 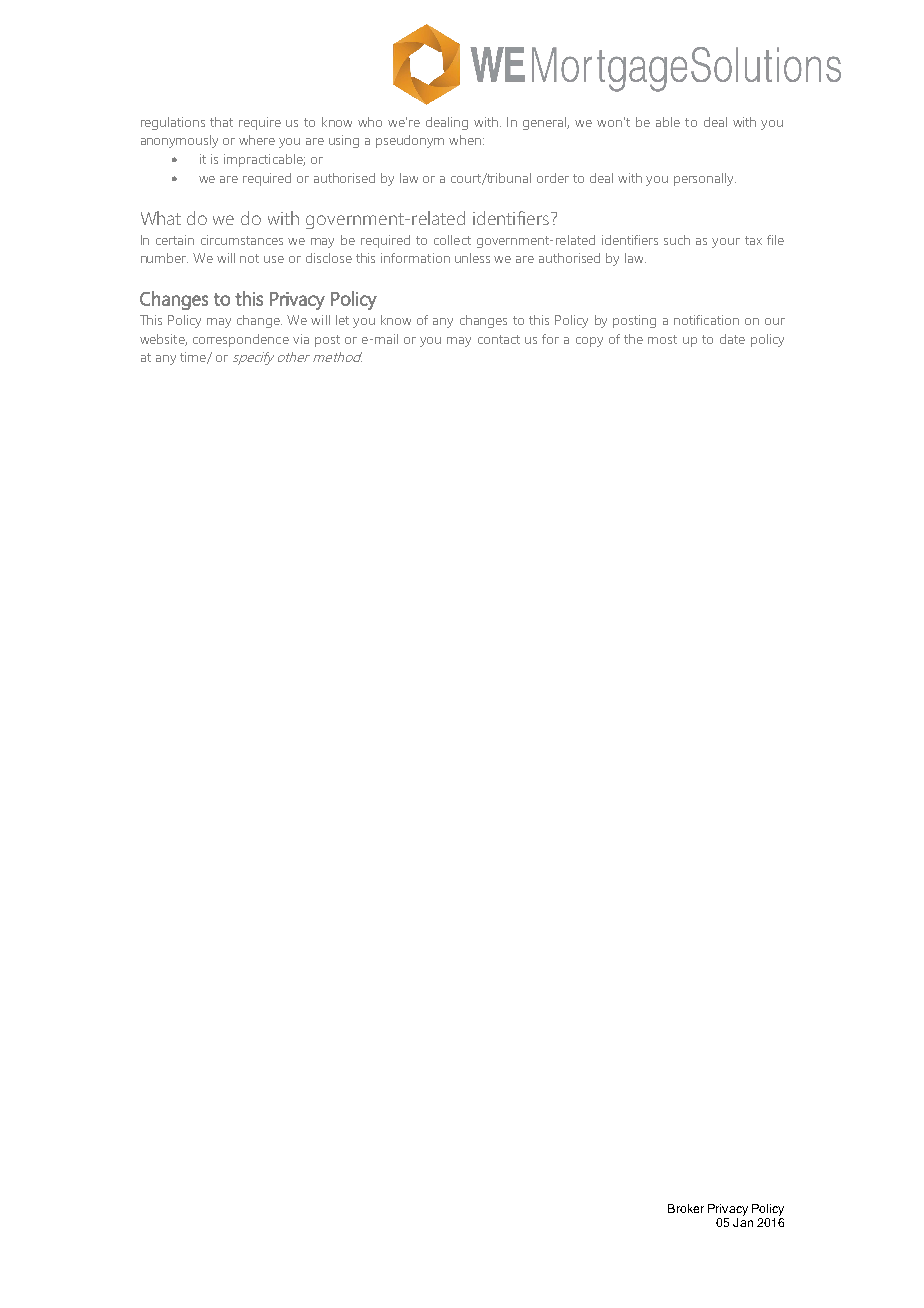 What do you see at coordinates (194, 358) in the document?
I see `time` at bounding box center [194, 358].
